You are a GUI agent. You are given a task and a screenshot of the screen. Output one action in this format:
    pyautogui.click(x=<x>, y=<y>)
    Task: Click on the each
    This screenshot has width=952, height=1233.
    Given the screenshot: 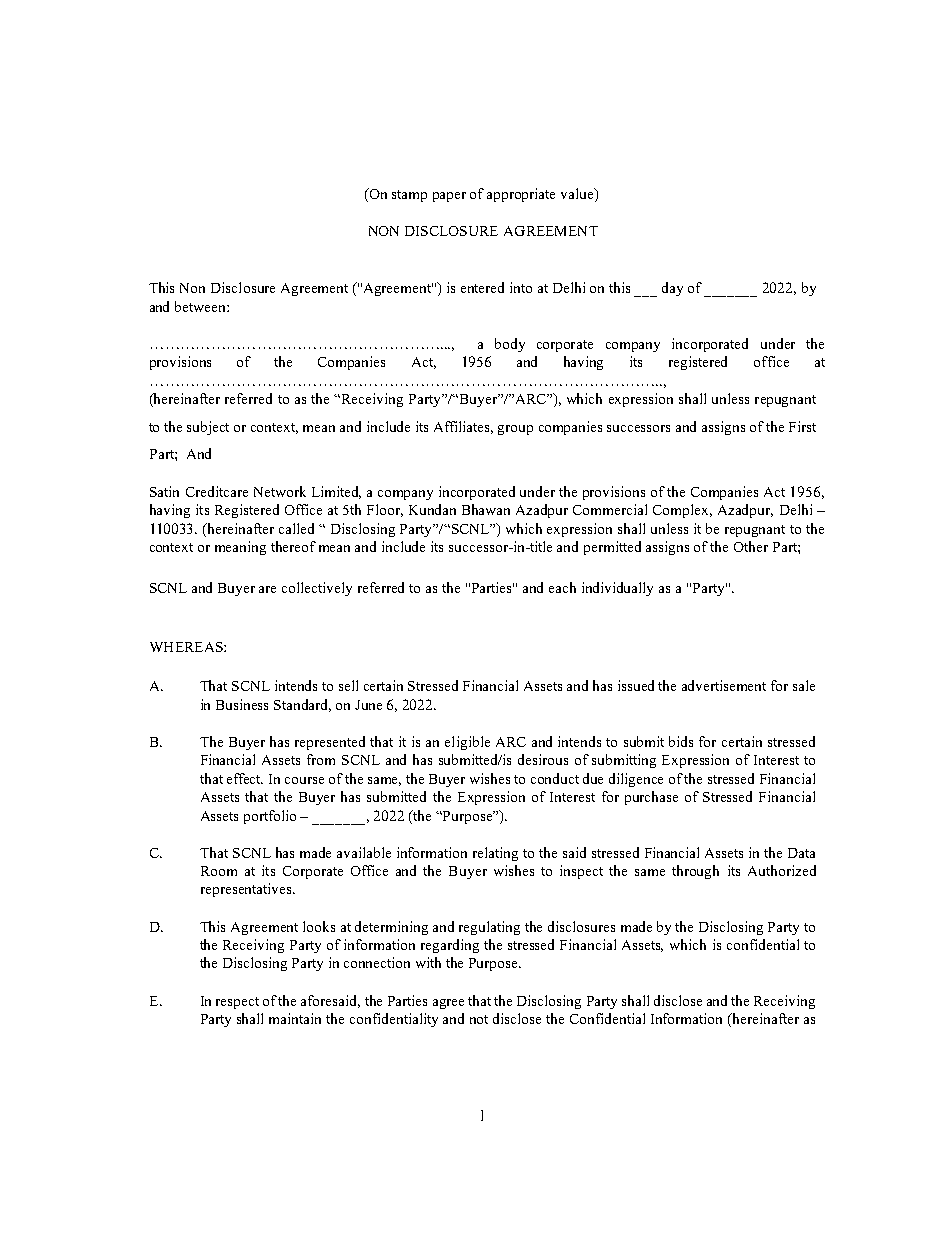 What is the action you would take?
    pyautogui.click(x=562, y=587)
